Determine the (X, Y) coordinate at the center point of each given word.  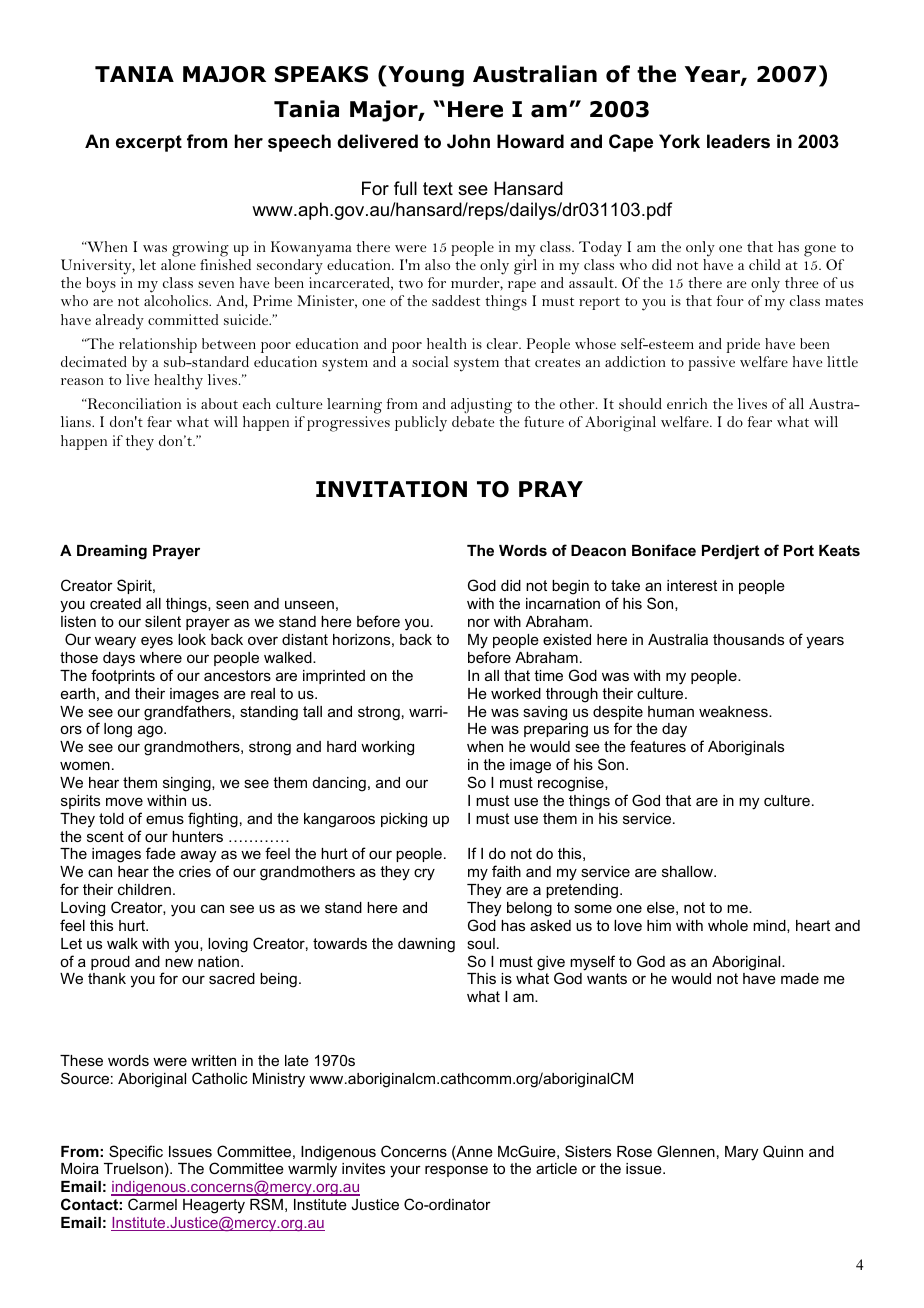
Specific (137, 1154)
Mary (741, 1153)
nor (479, 622)
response (456, 1171)
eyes (157, 642)
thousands (748, 639)
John (468, 141)
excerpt (149, 143)
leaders (738, 141)
